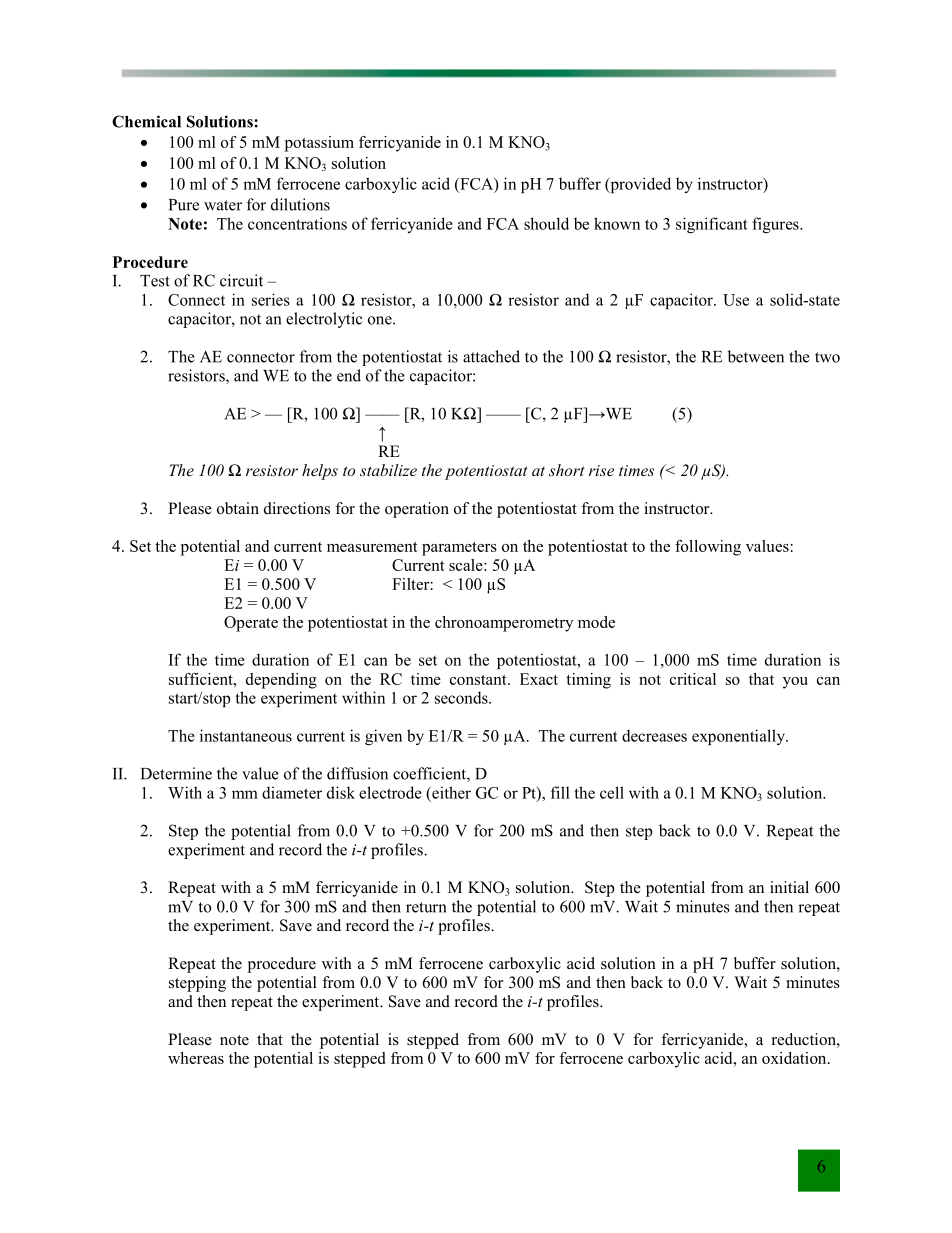 The width and height of the screenshot is (952, 1233). I want to click on attached, so click(491, 356).
